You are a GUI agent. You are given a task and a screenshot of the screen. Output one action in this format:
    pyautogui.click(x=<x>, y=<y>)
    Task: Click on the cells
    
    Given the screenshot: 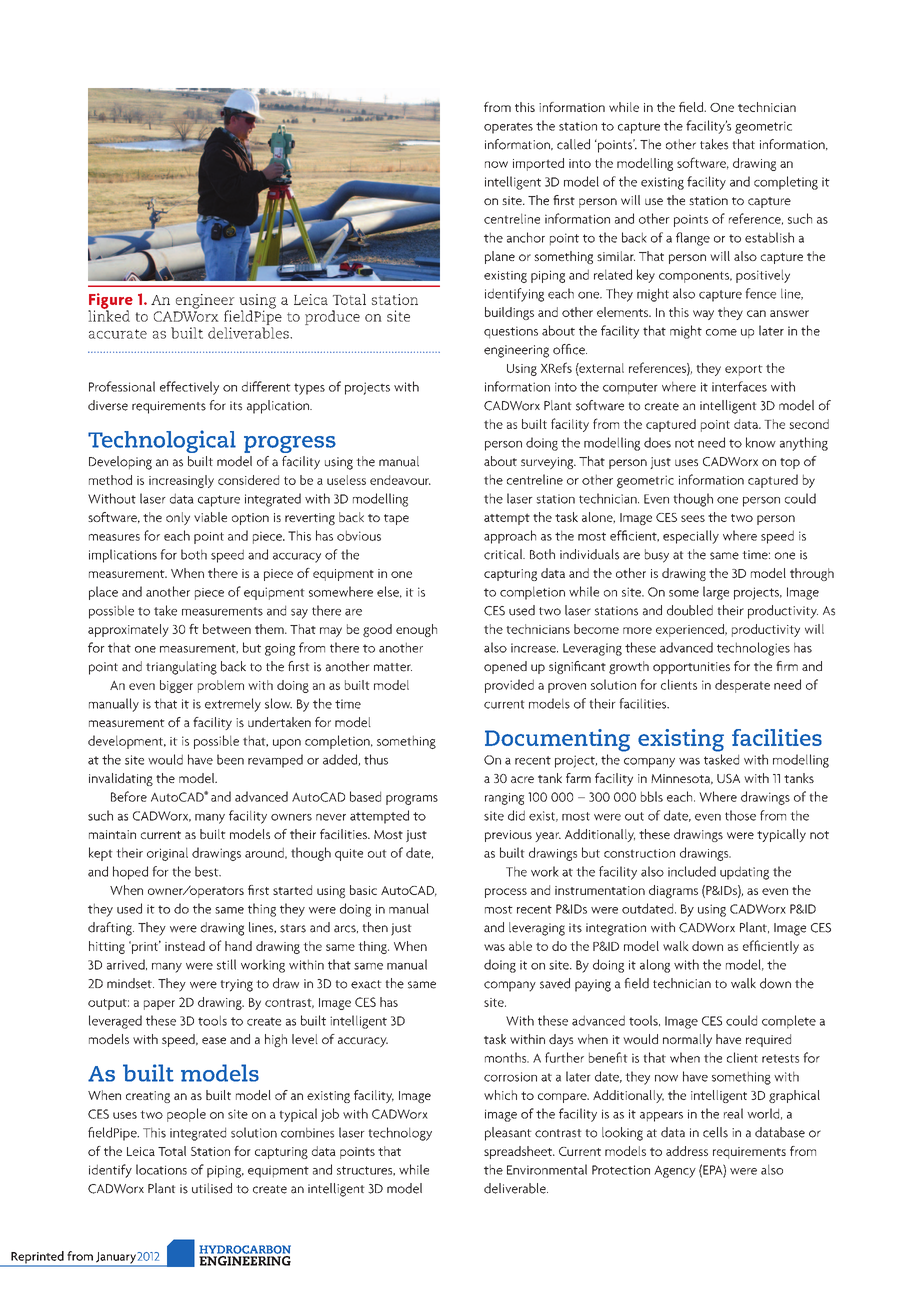 What is the action you would take?
    pyautogui.click(x=715, y=1132)
